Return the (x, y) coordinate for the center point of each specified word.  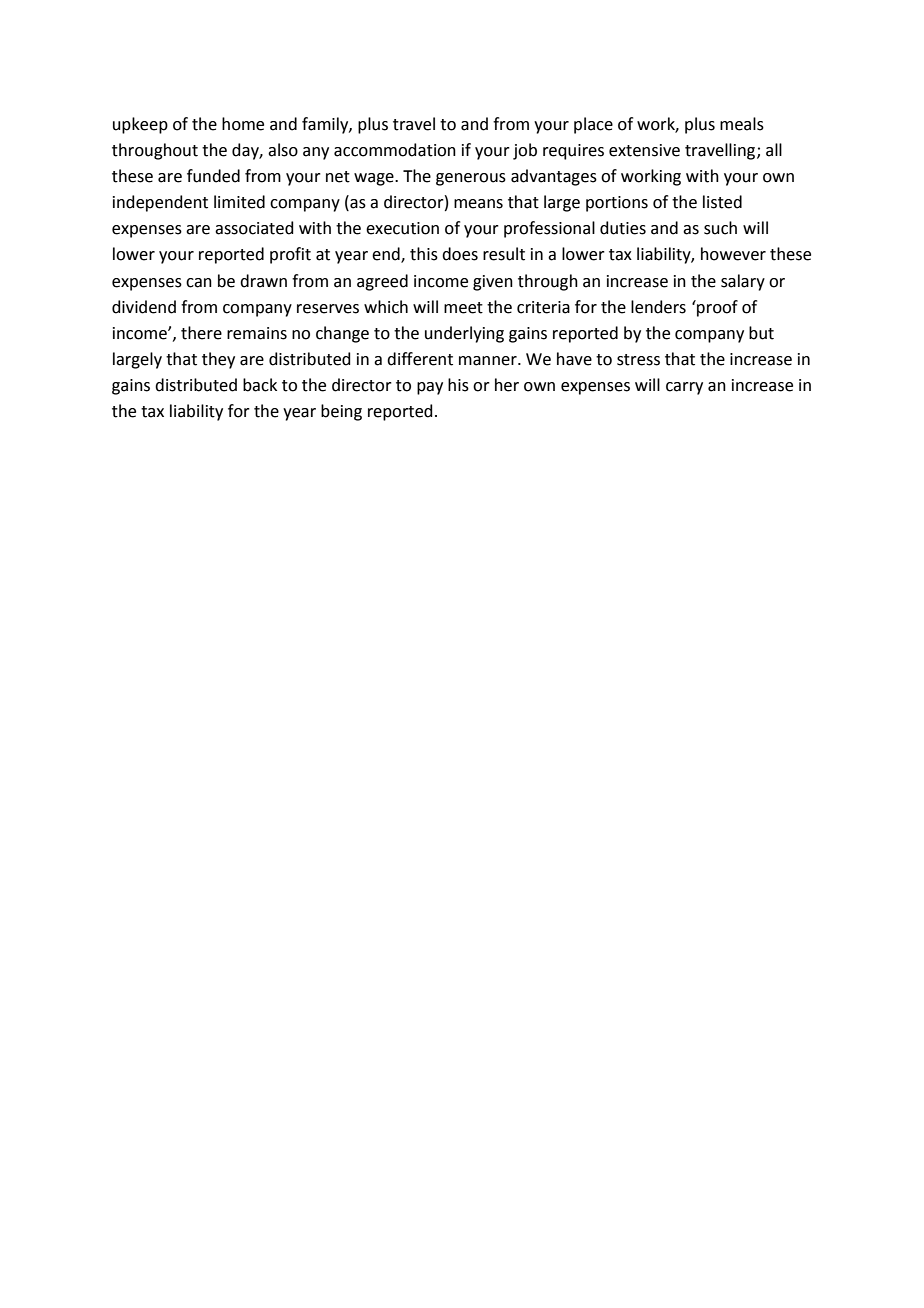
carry (684, 388)
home (243, 124)
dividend (144, 307)
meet (463, 308)
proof (716, 308)
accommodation (395, 150)
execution (402, 228)
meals (742, 124)
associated (254, 228)
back (260, 385)
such (720, 228)
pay (430, 388)
